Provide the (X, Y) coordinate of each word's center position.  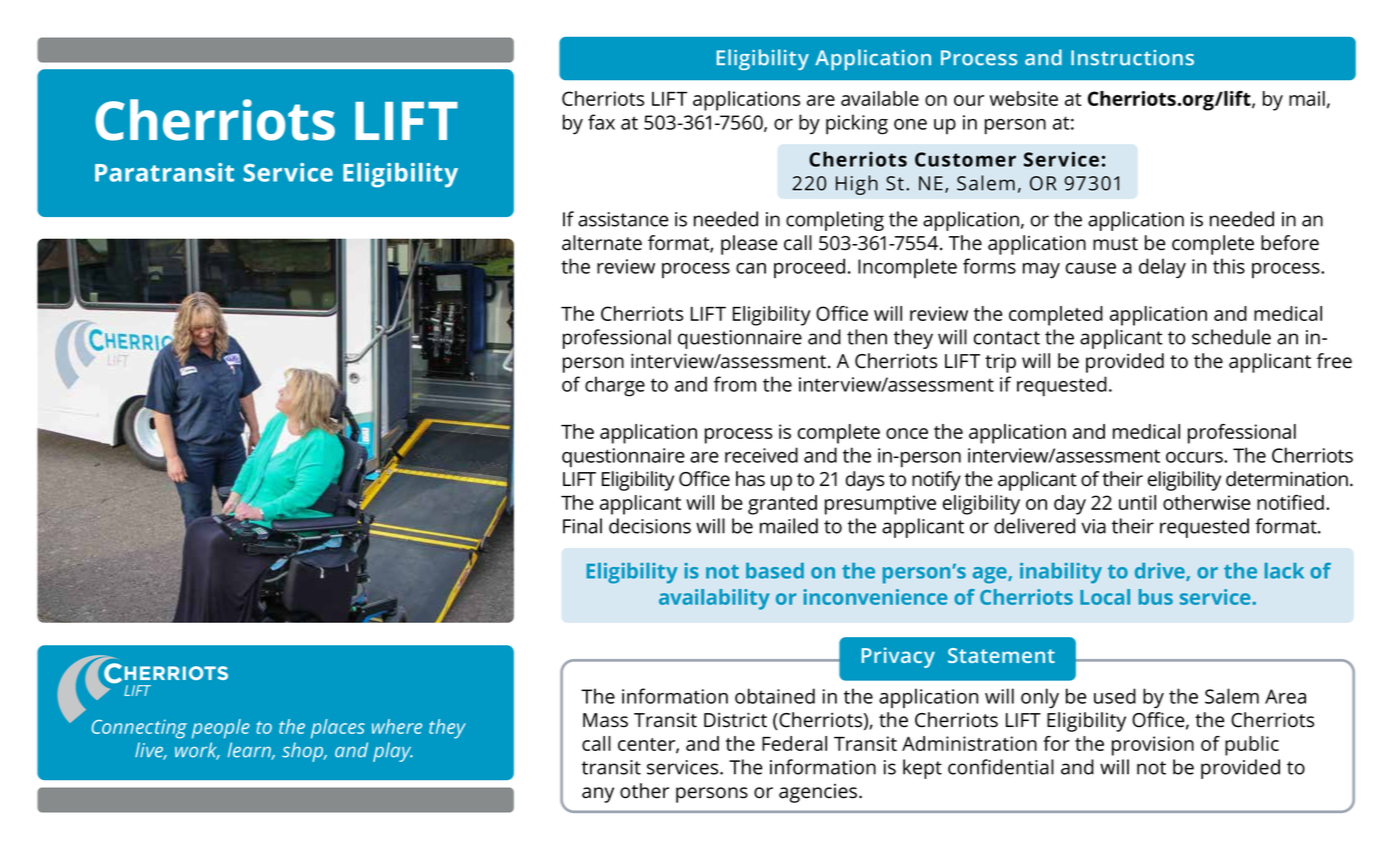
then (867, 337)
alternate (602, 243)
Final (582, 526)
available (880, 98)
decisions (650, 526)
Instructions (1132, 58)
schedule (1231, 337)
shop (304, 752)
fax (601, 122)
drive (1161, 572)
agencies (819, 793)
